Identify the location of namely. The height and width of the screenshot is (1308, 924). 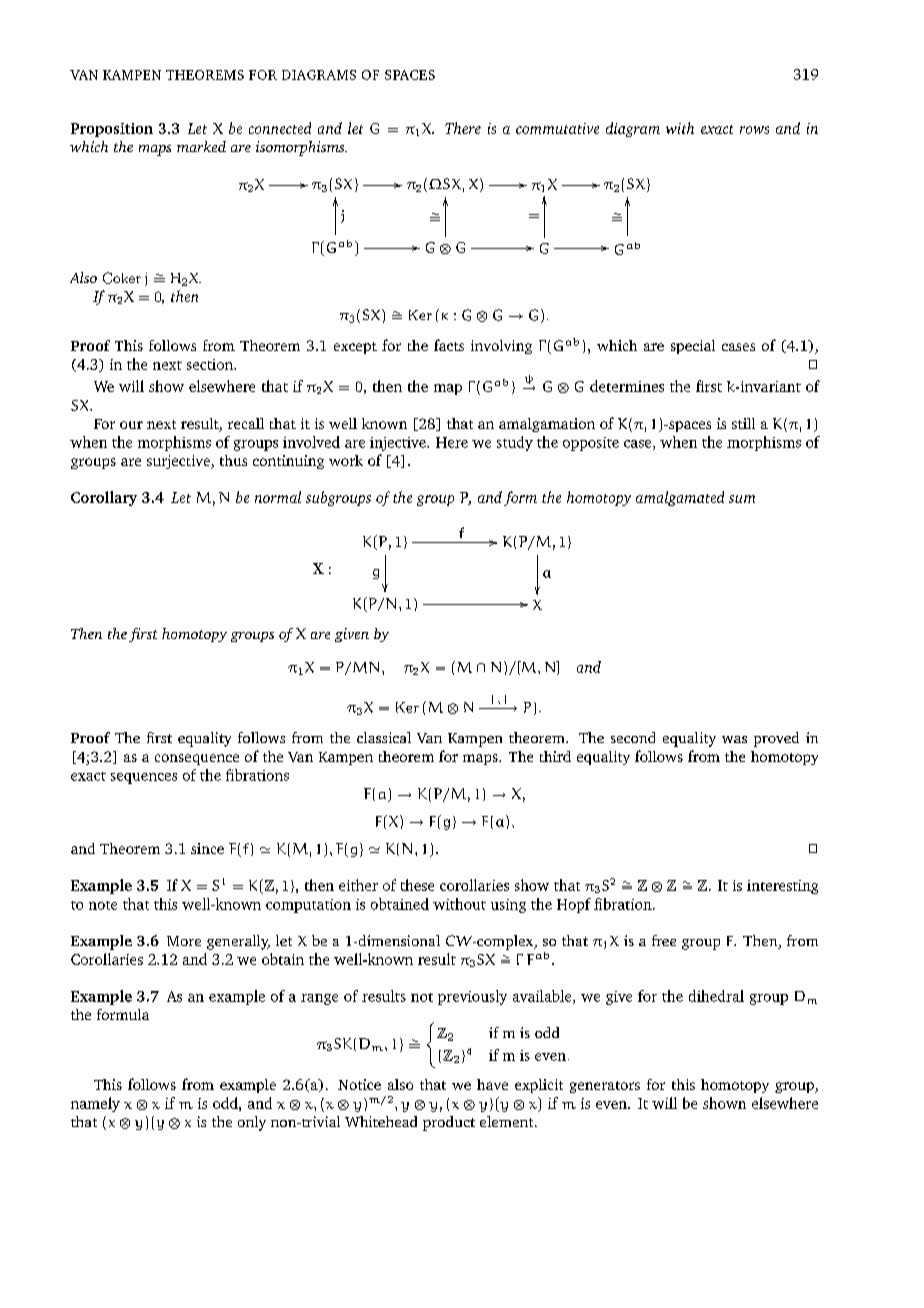
(95, 1104).
